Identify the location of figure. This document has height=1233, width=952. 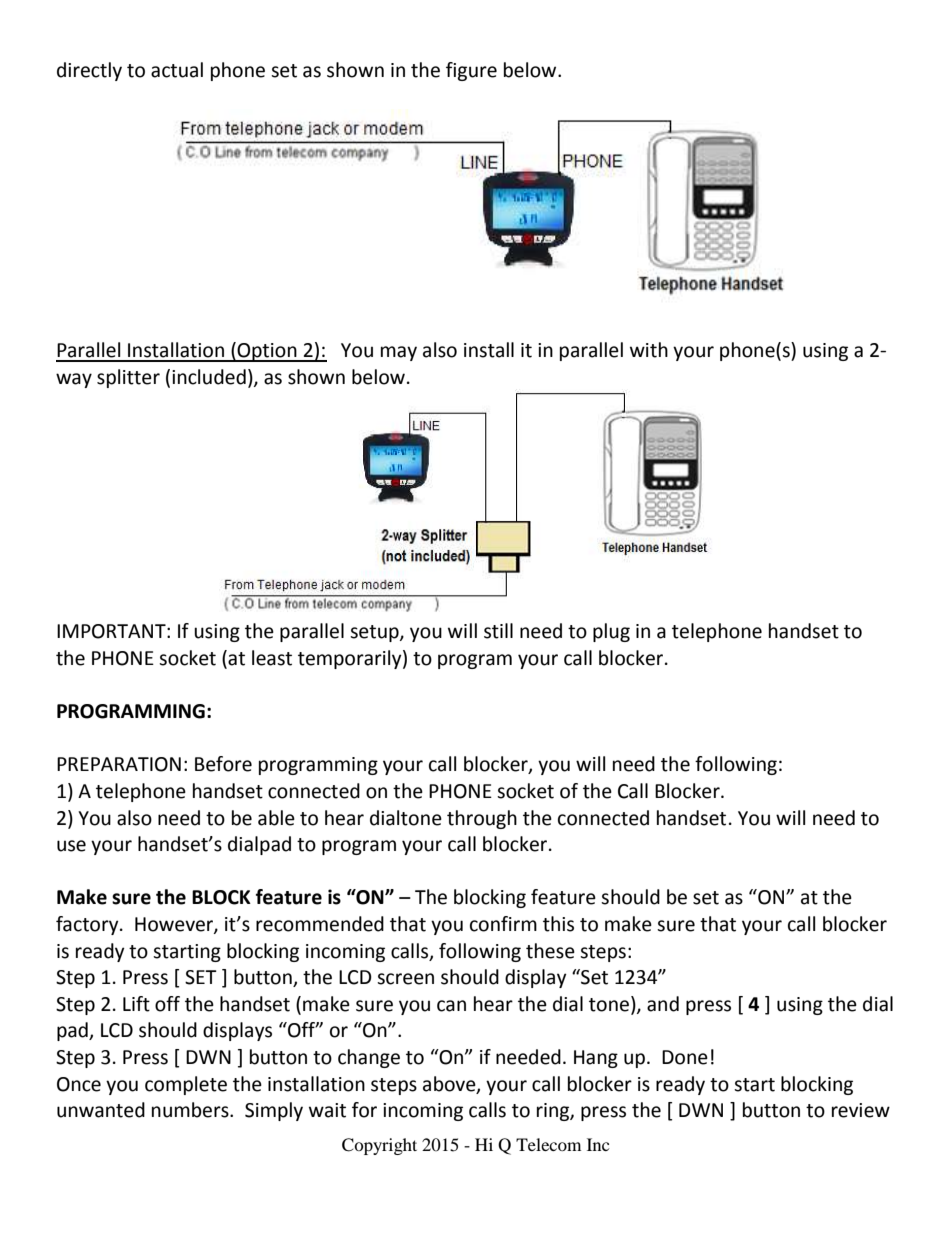
(471, 71).
